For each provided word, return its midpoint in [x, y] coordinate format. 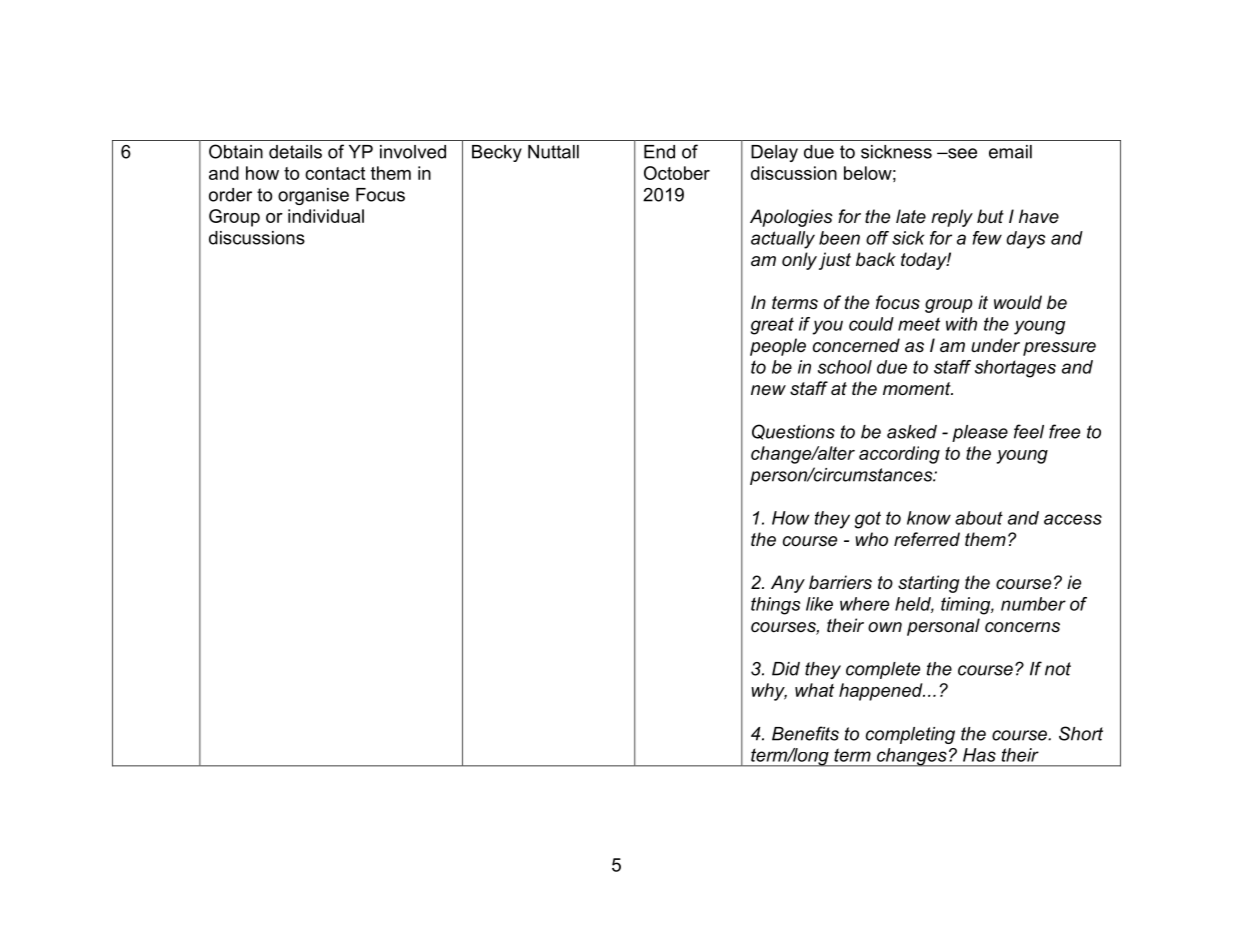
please [980, 433]
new [768, 390]
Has [979, 755]
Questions [793, 432]
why [769, 692]
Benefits [805, 733]
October [677, 173]
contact [335, 173]
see [961, 153]
